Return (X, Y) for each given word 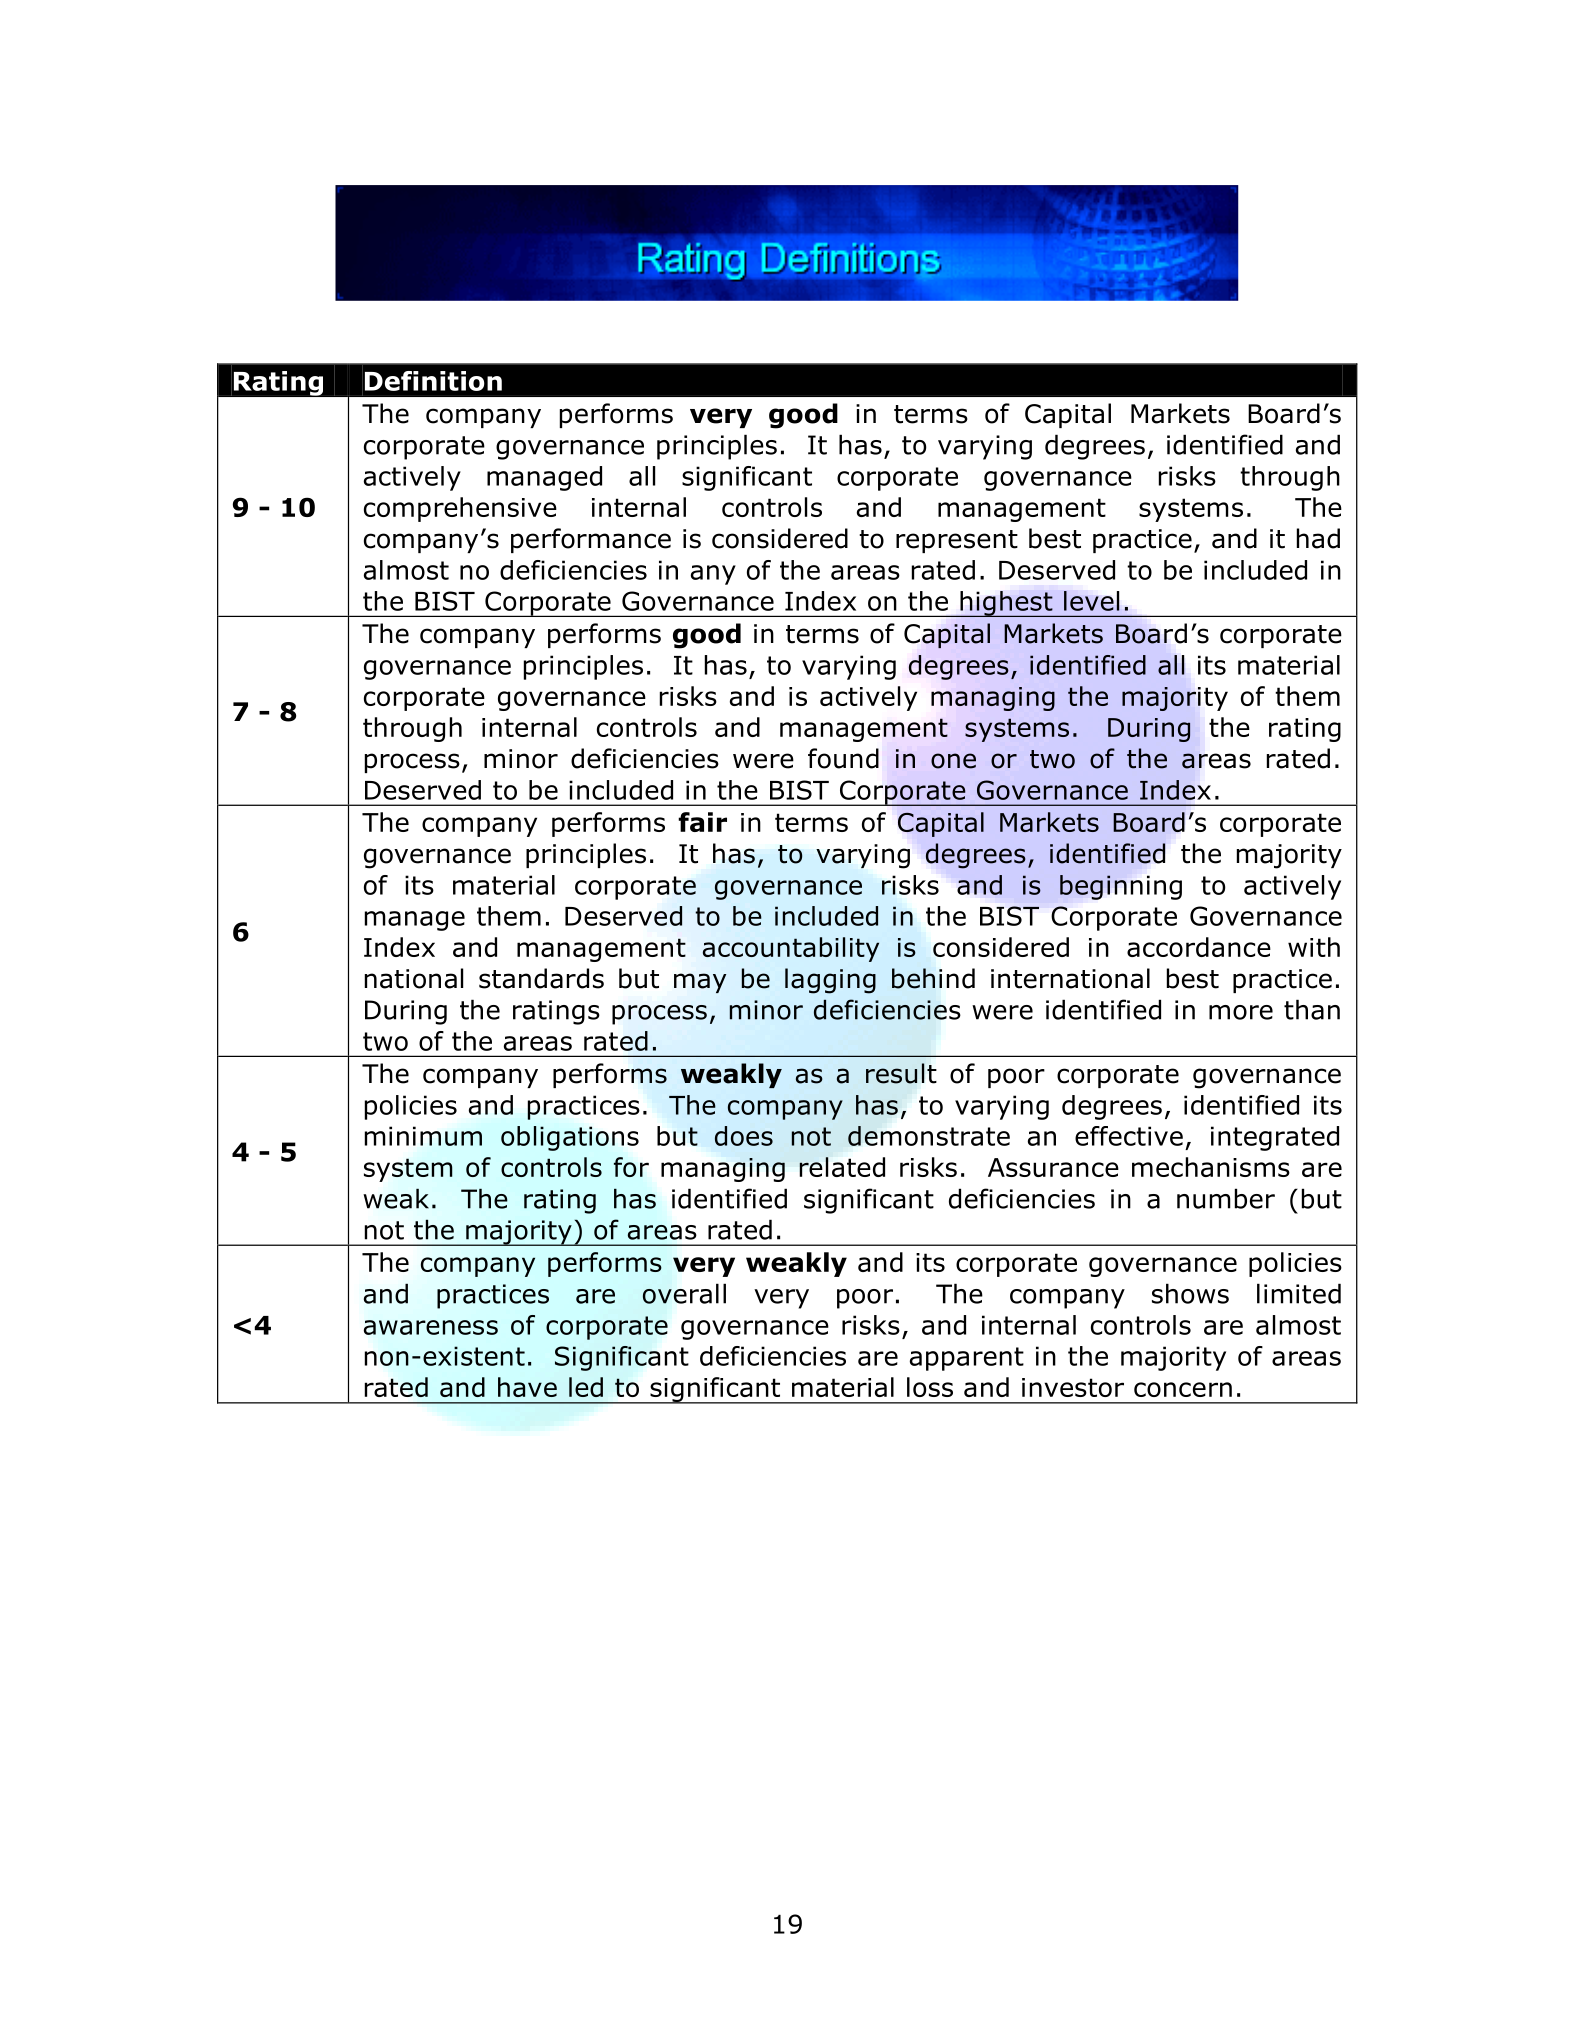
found (843, 758)
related (842, 1167)
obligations (570, 1138)
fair (702, 822)
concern (1183, 1389)
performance (591, 540)
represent (957, 541)
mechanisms (1211, 1167)
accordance (1199, 947)
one (953, 761)
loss (930, 1387)
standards (541, 978)
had (1318, 538)
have (527, 1387)
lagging (830, 981)
